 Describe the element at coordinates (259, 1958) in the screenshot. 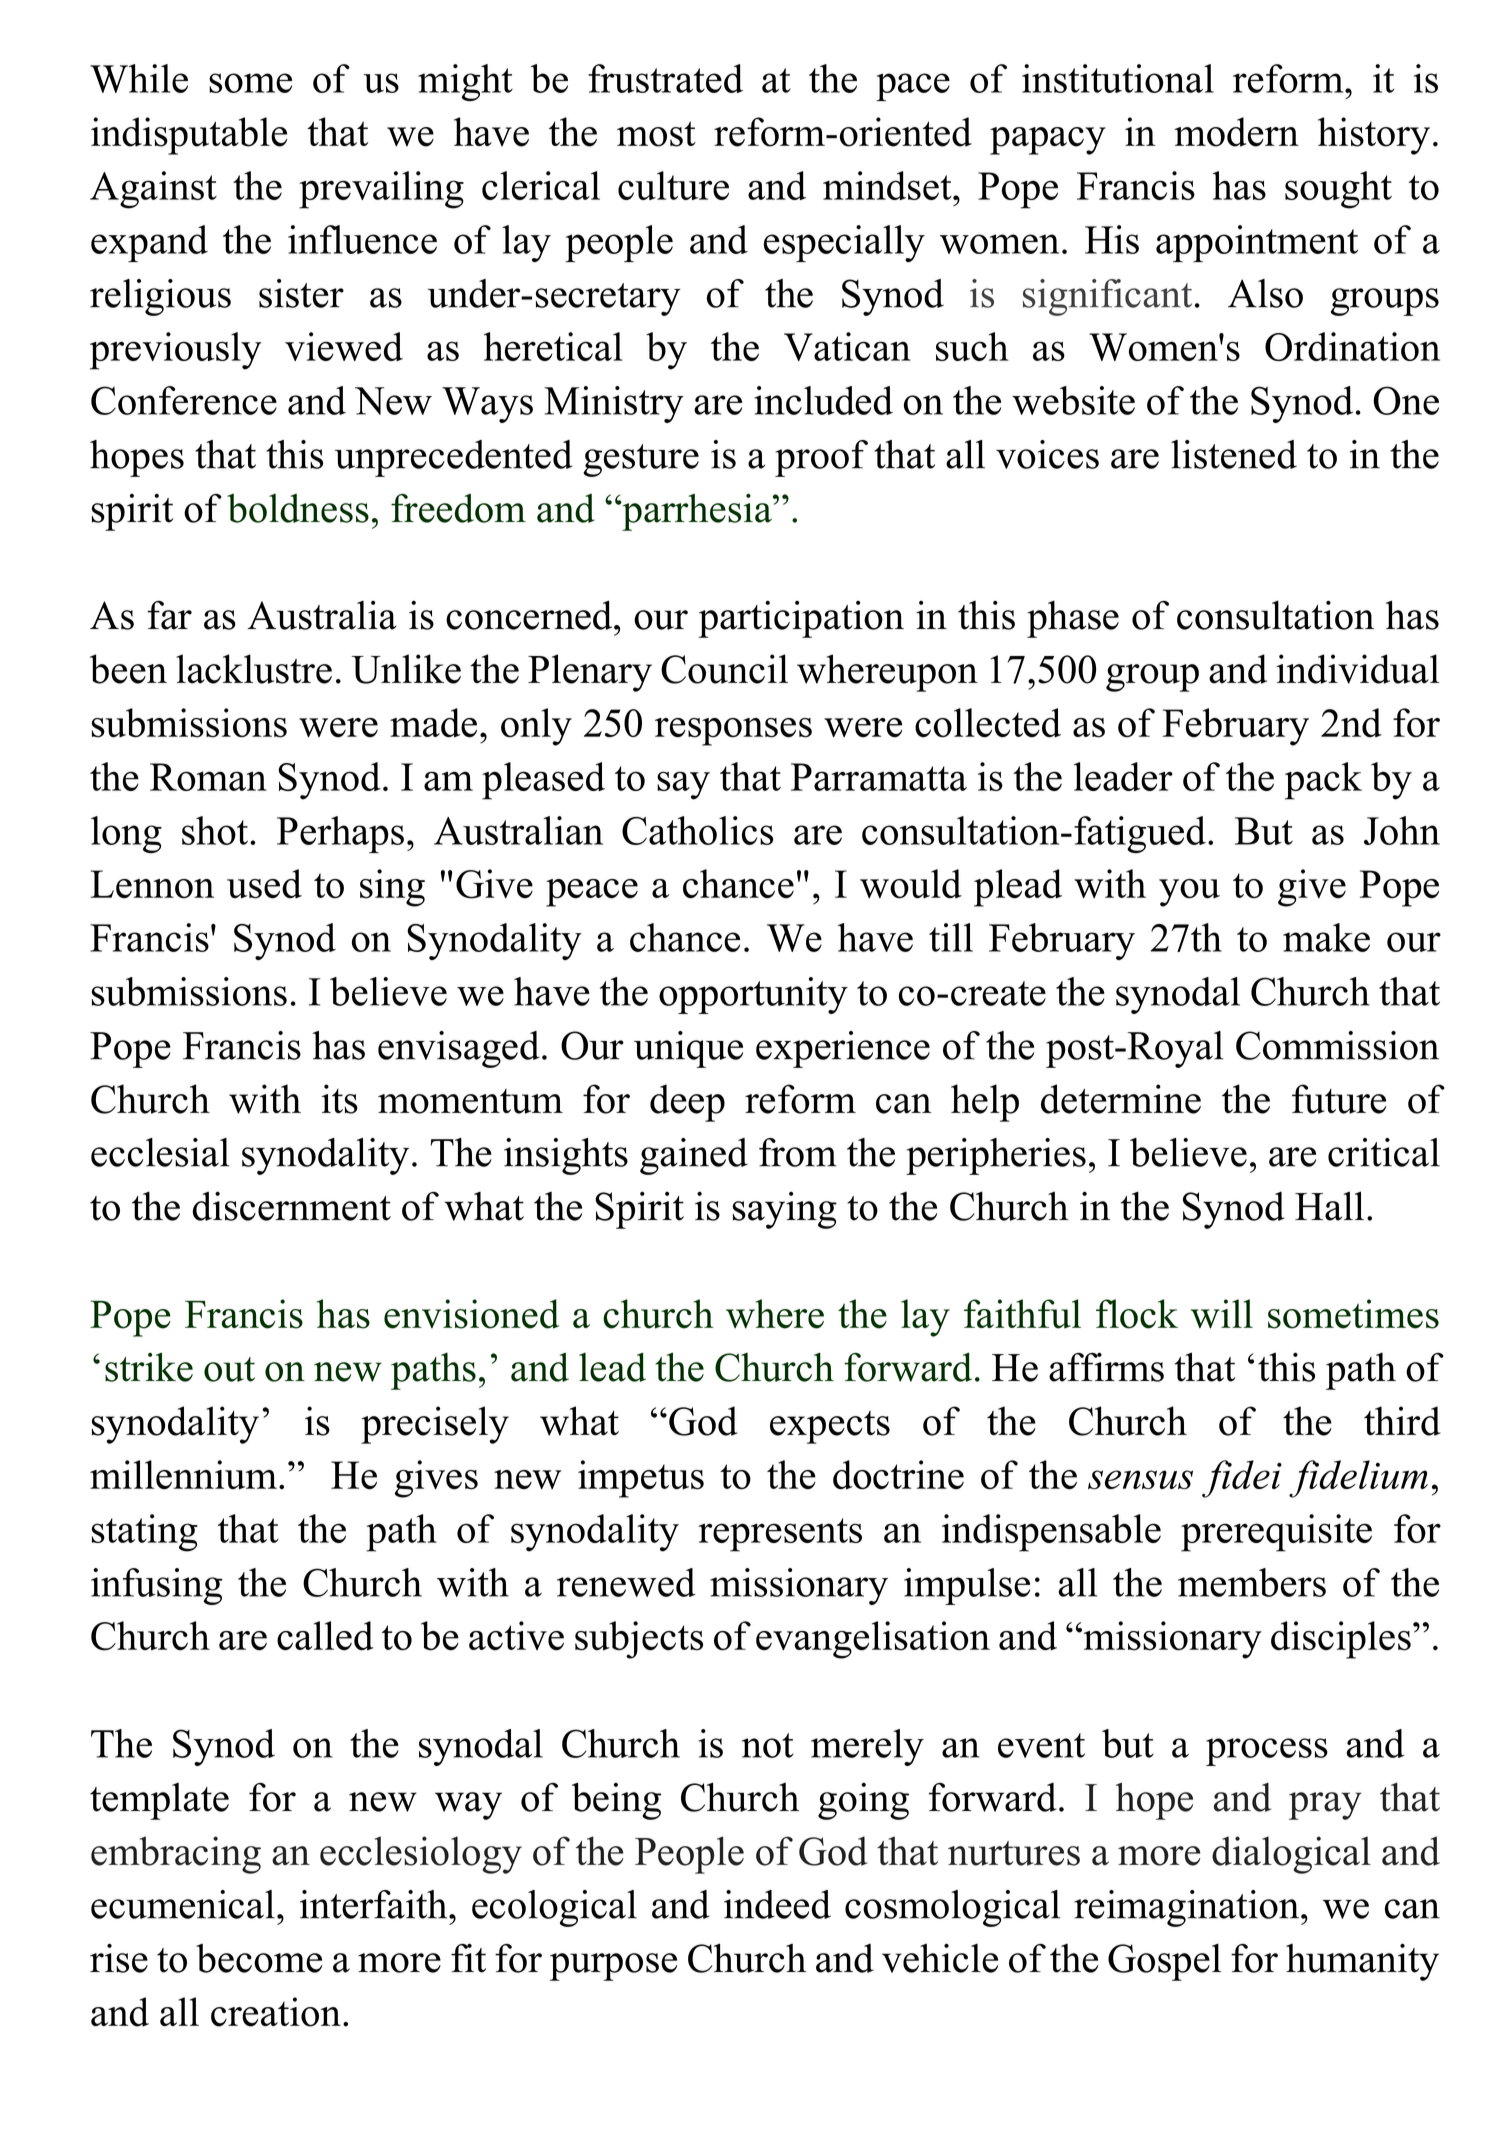

I see `become` at that location.
